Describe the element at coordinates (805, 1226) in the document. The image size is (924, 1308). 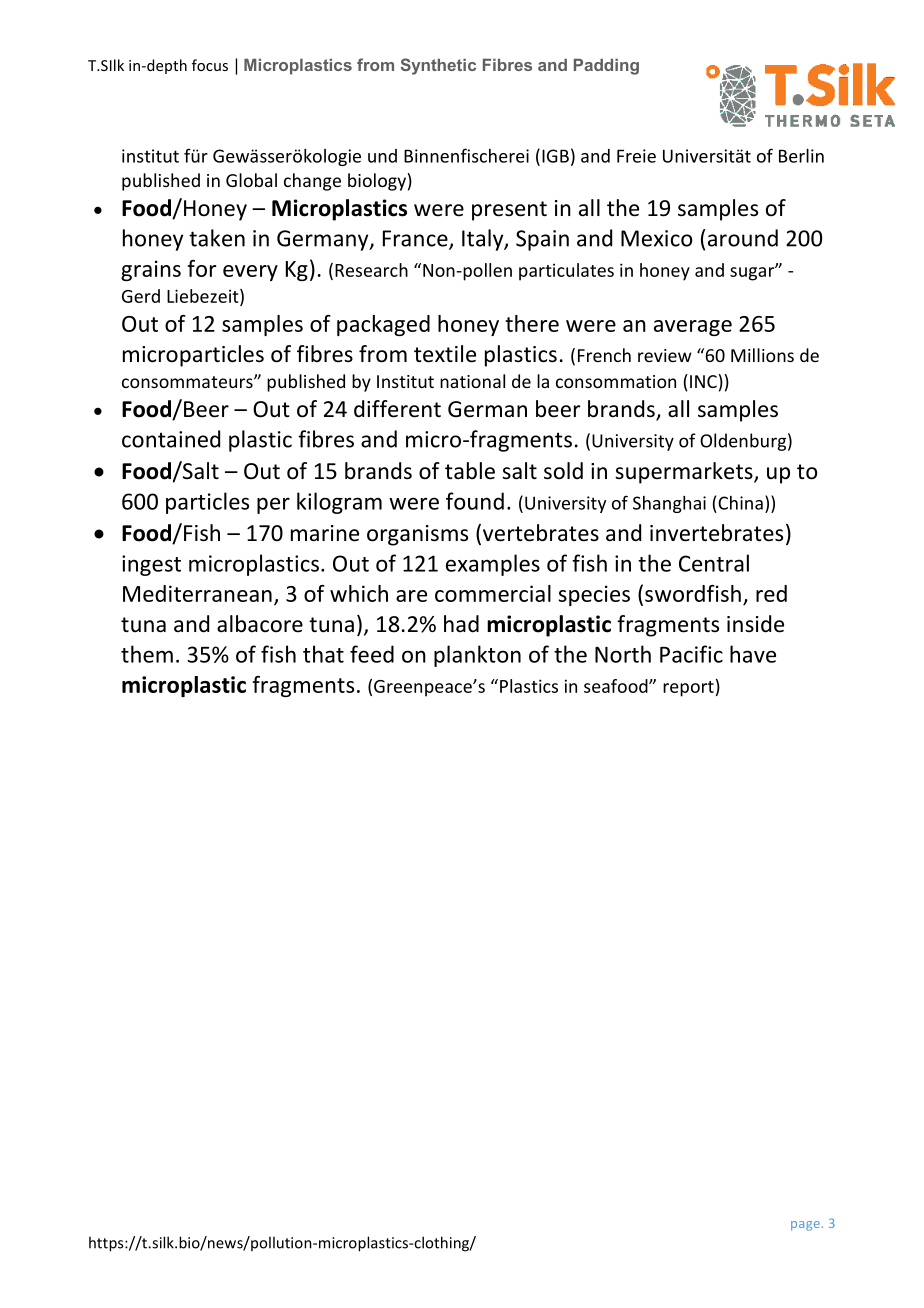
I see `page` at that location.
